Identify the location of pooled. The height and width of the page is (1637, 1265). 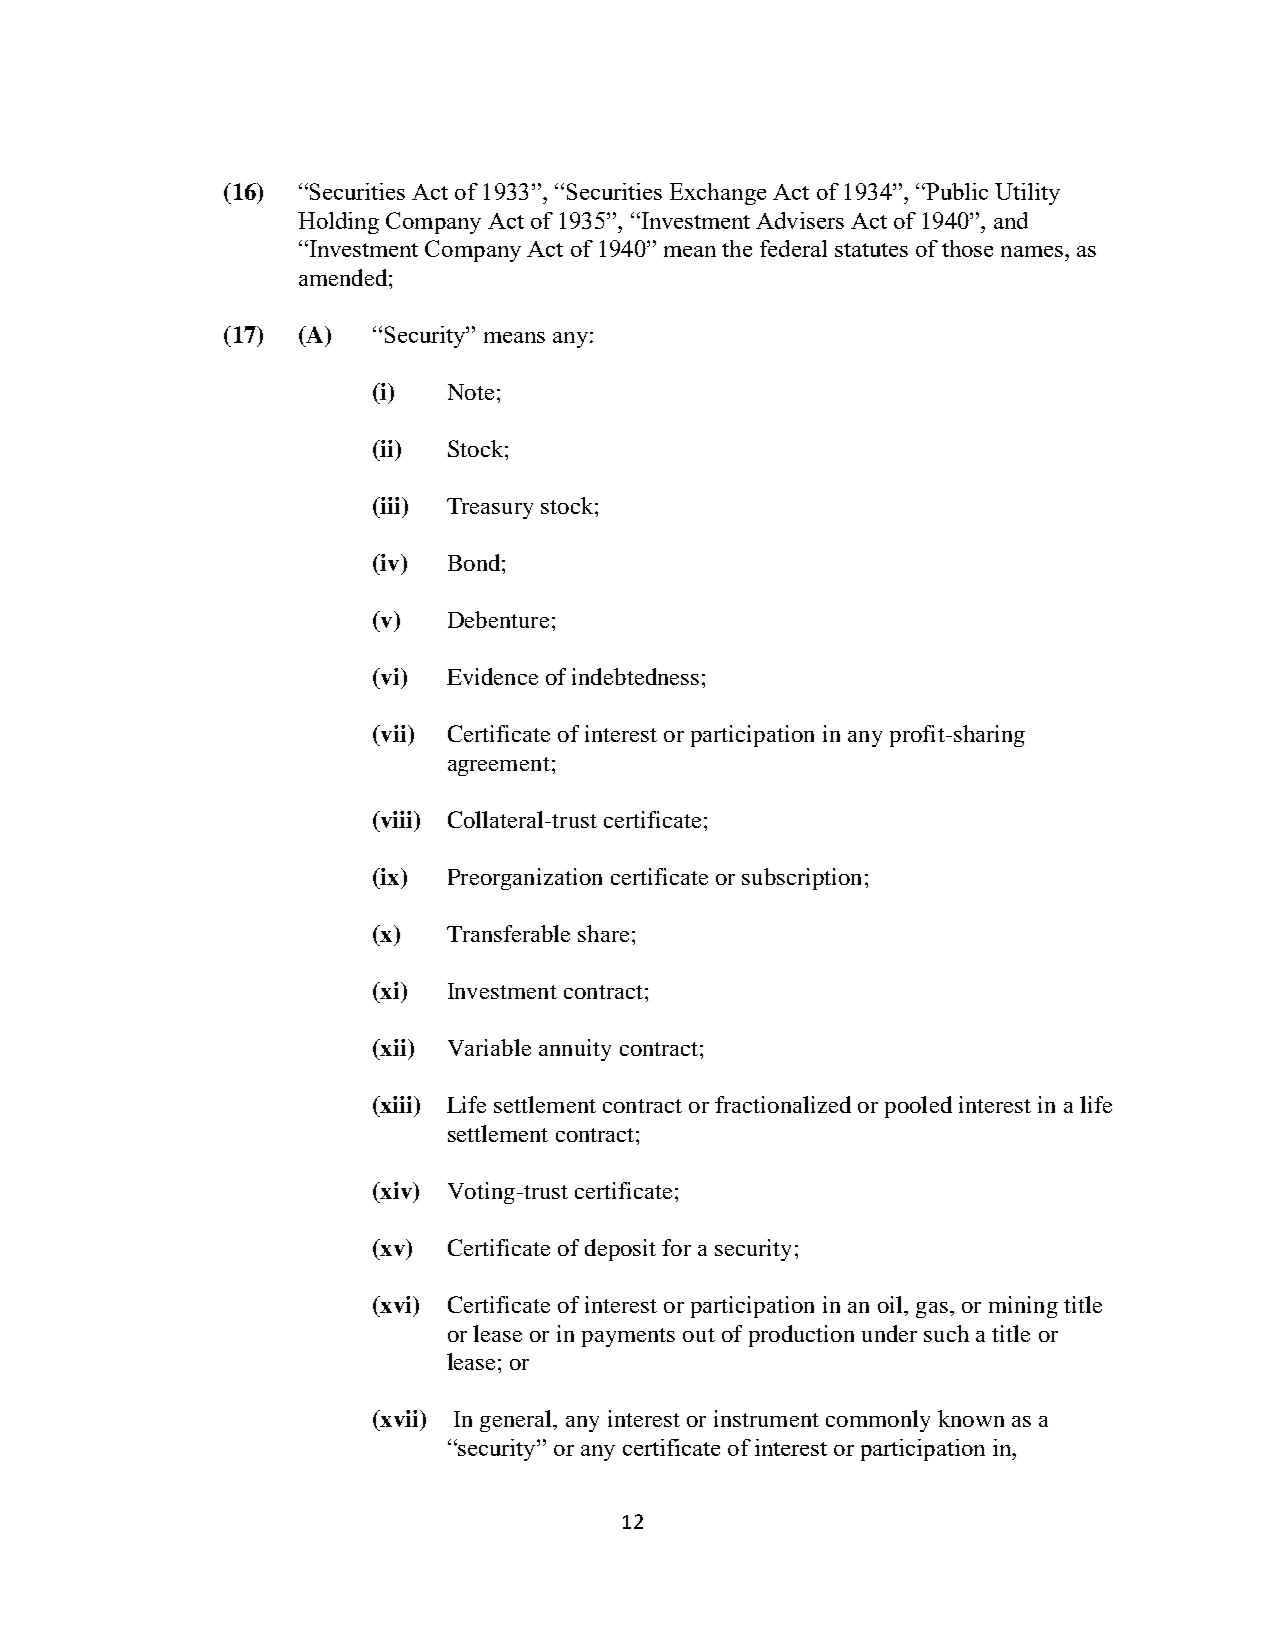
(918, 1107).
